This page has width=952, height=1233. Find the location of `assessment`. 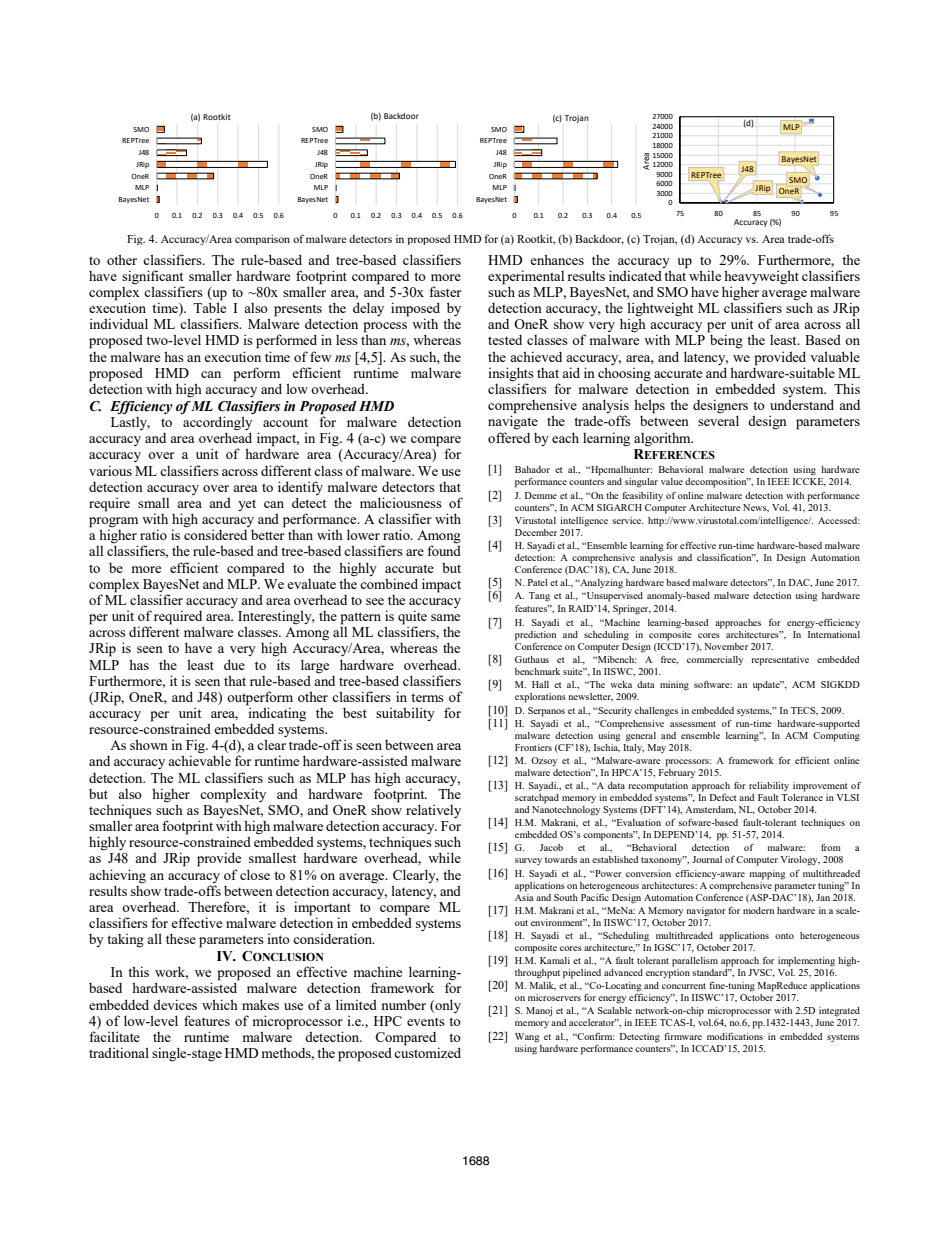

assessment is located at coordinates (693, 724).
